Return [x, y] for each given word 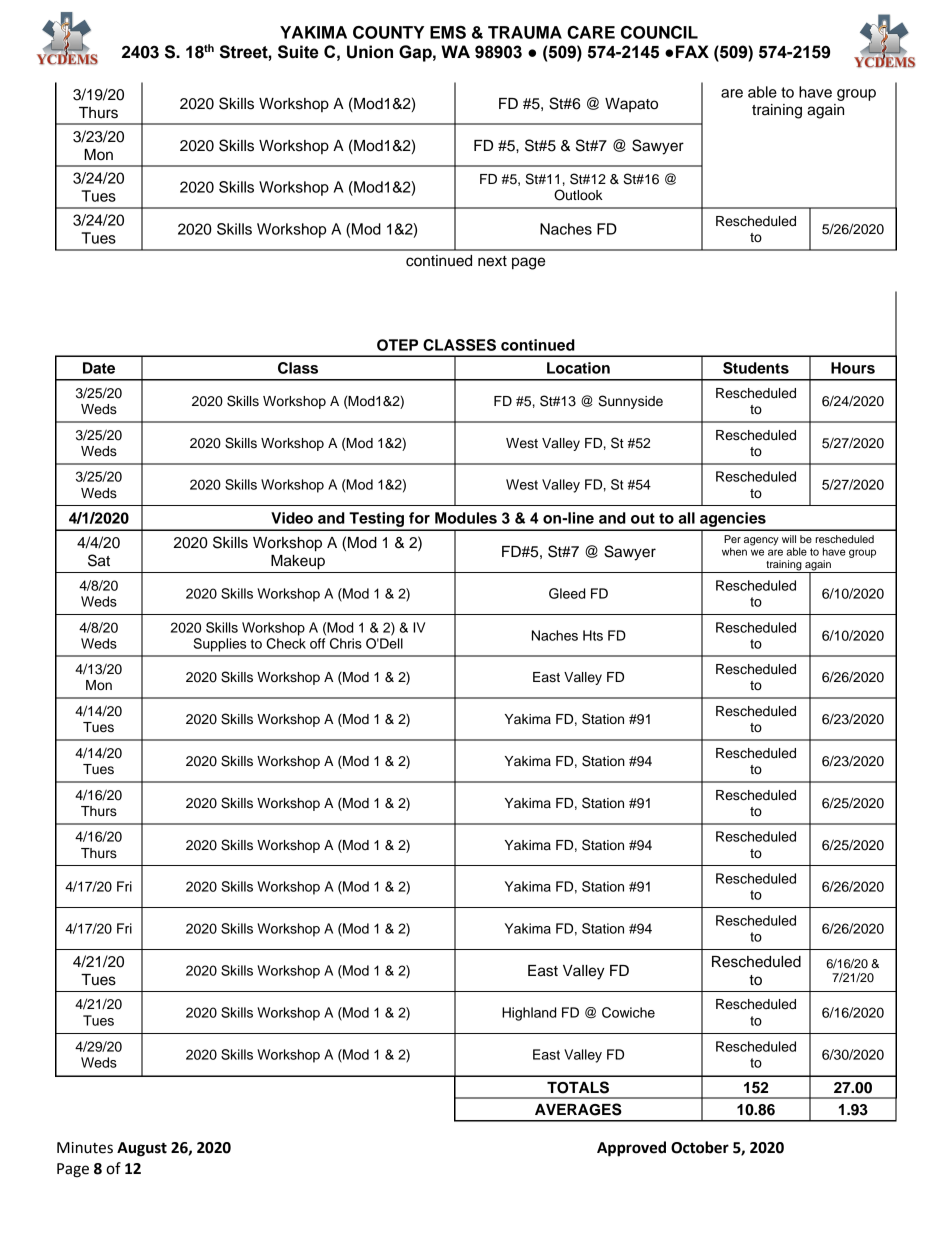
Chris [346, 643]
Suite [298, 52]
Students [756, 368]
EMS [448, 32]
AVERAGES [578, 1109]
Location [578, 368]
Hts [593, 635]
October [700, 1147]
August [142, 1149]
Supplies [219, 645]
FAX [692, 51]
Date [99, 368]
